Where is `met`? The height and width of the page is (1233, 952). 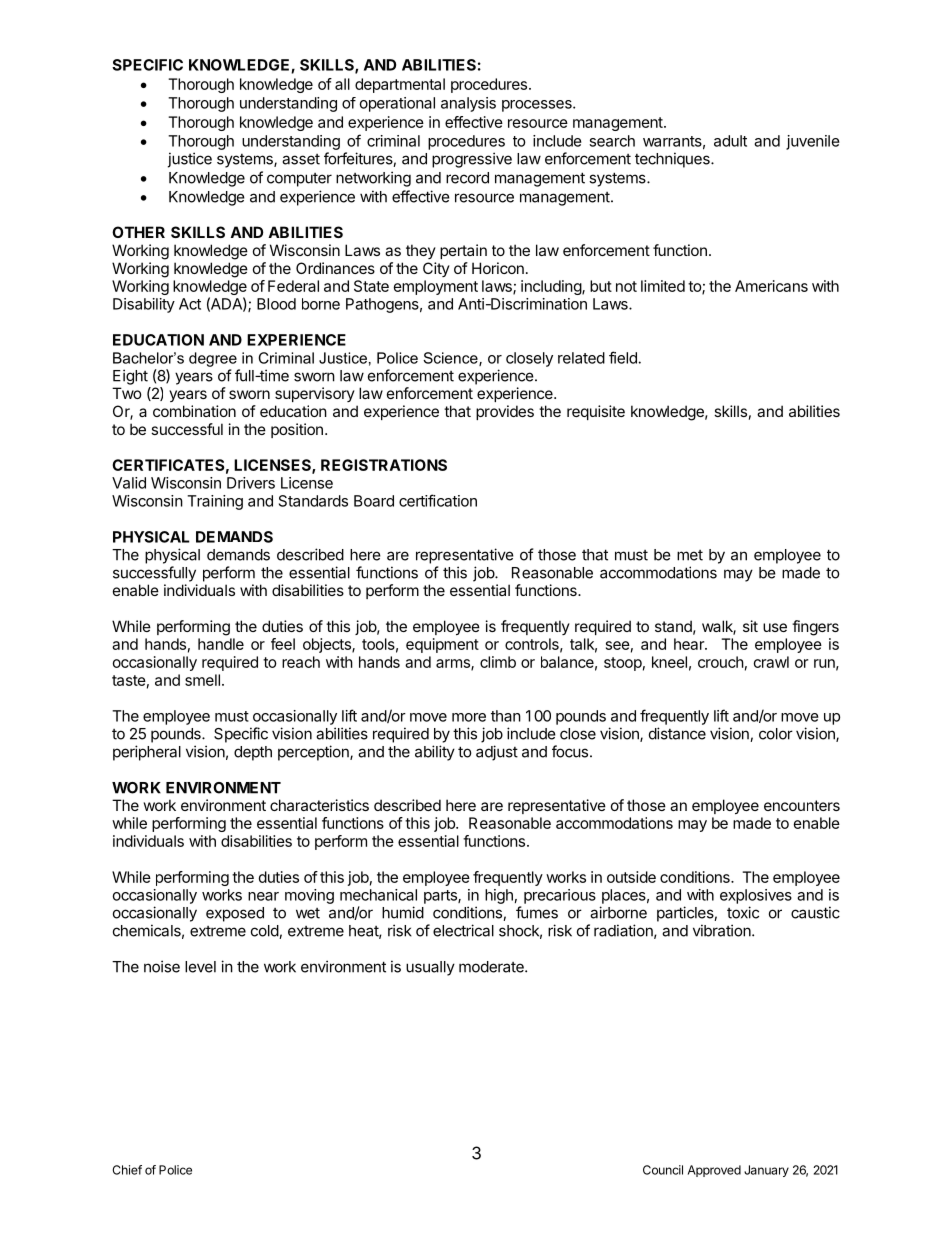 met is located at coordinates (690, 555).
